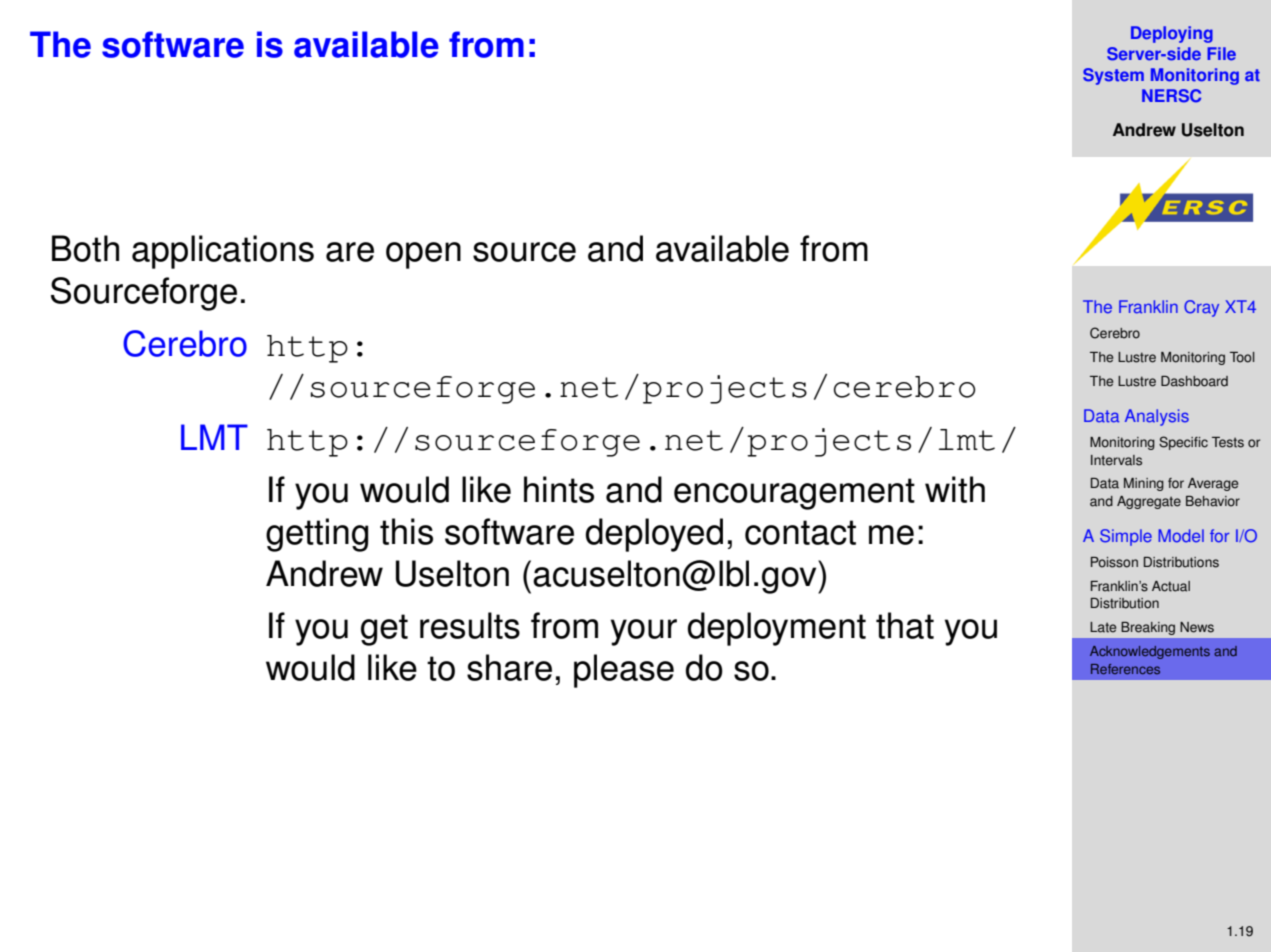  Describe the element at coordinates (423, 255) in the screenshot. I see `open` at that location.
